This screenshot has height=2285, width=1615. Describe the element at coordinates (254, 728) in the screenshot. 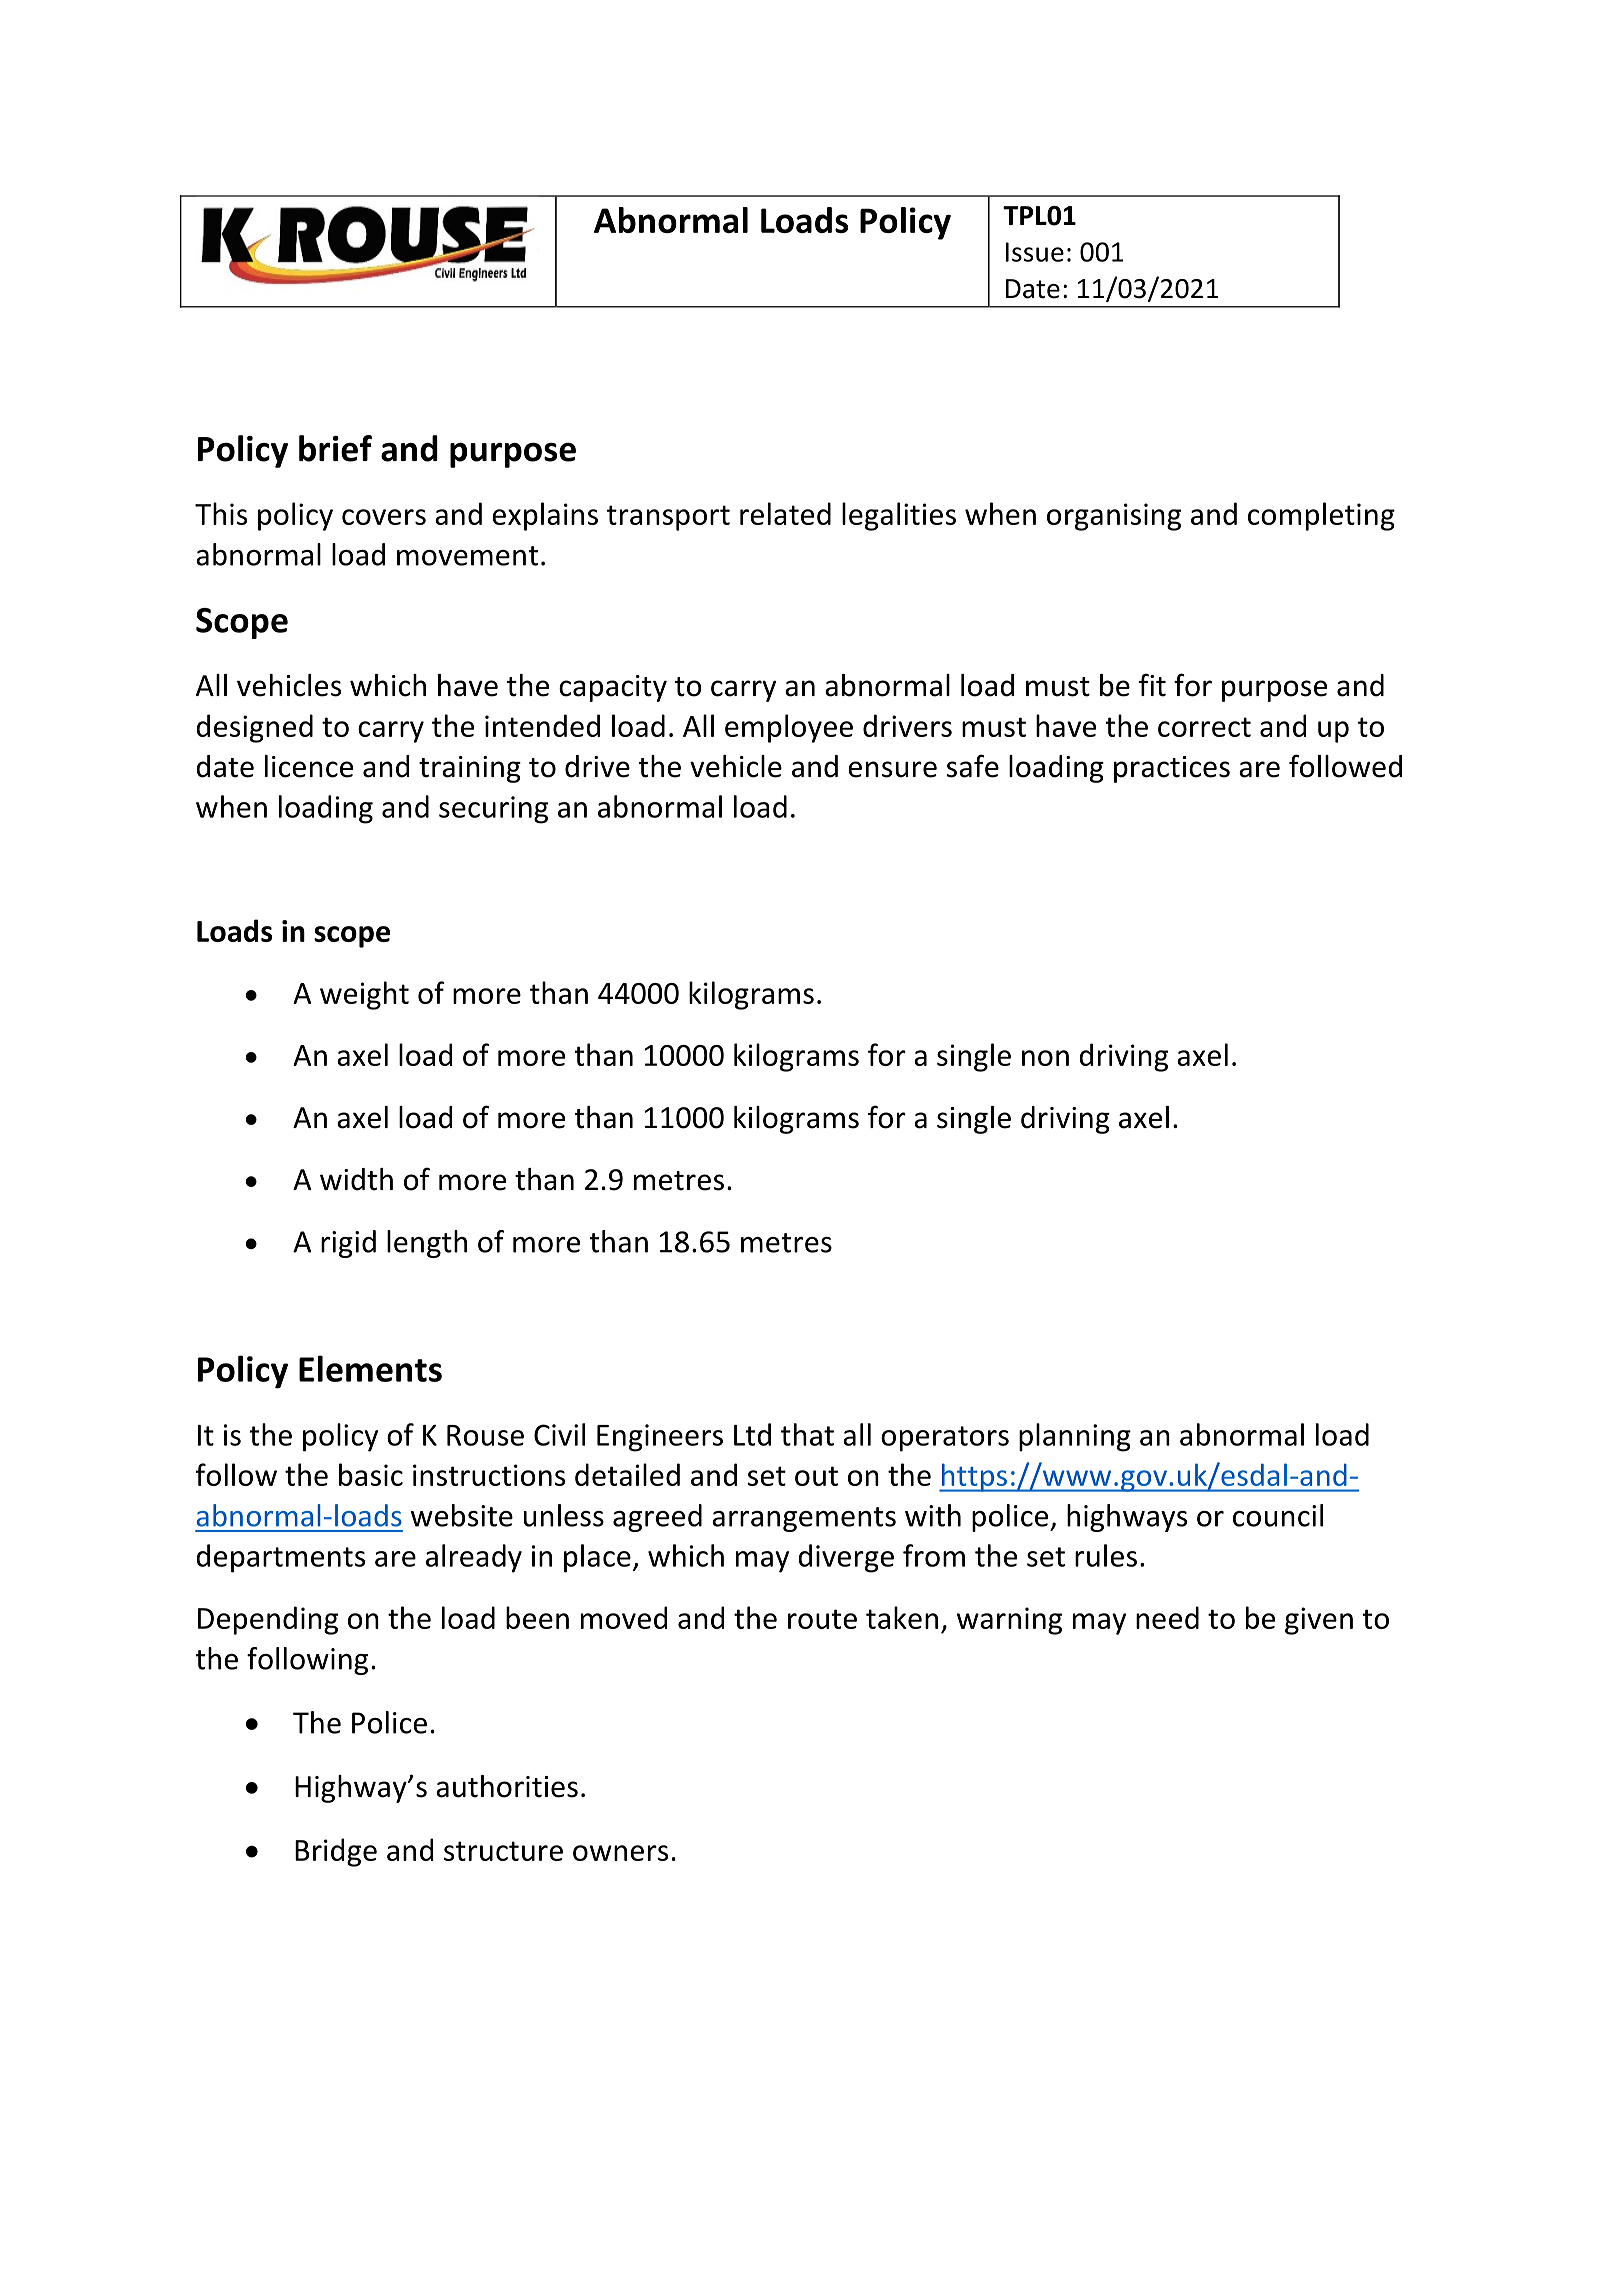

I see `designed` at that location.
